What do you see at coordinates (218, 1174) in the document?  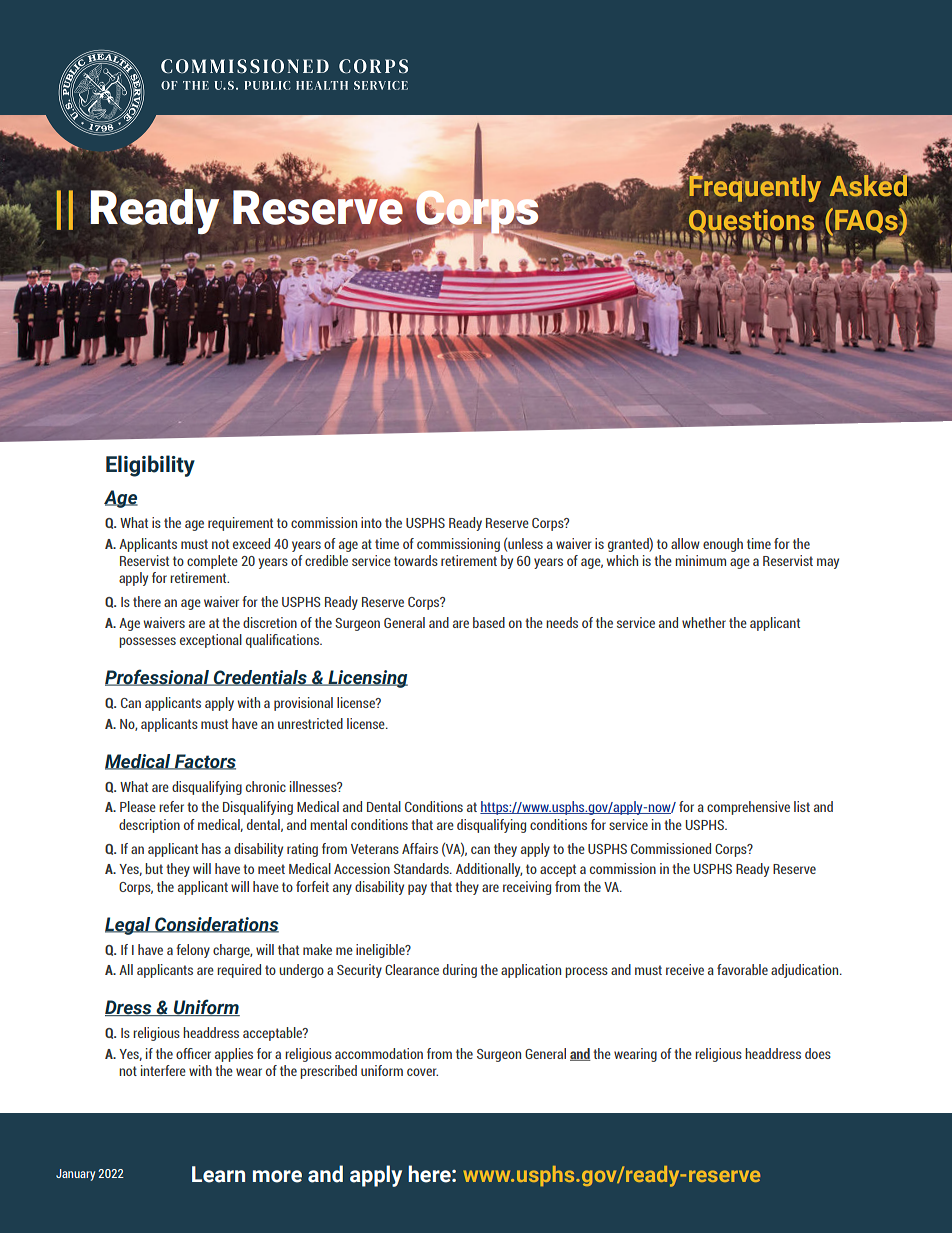 I see `Learn` at bounding box center [218, 1174].
